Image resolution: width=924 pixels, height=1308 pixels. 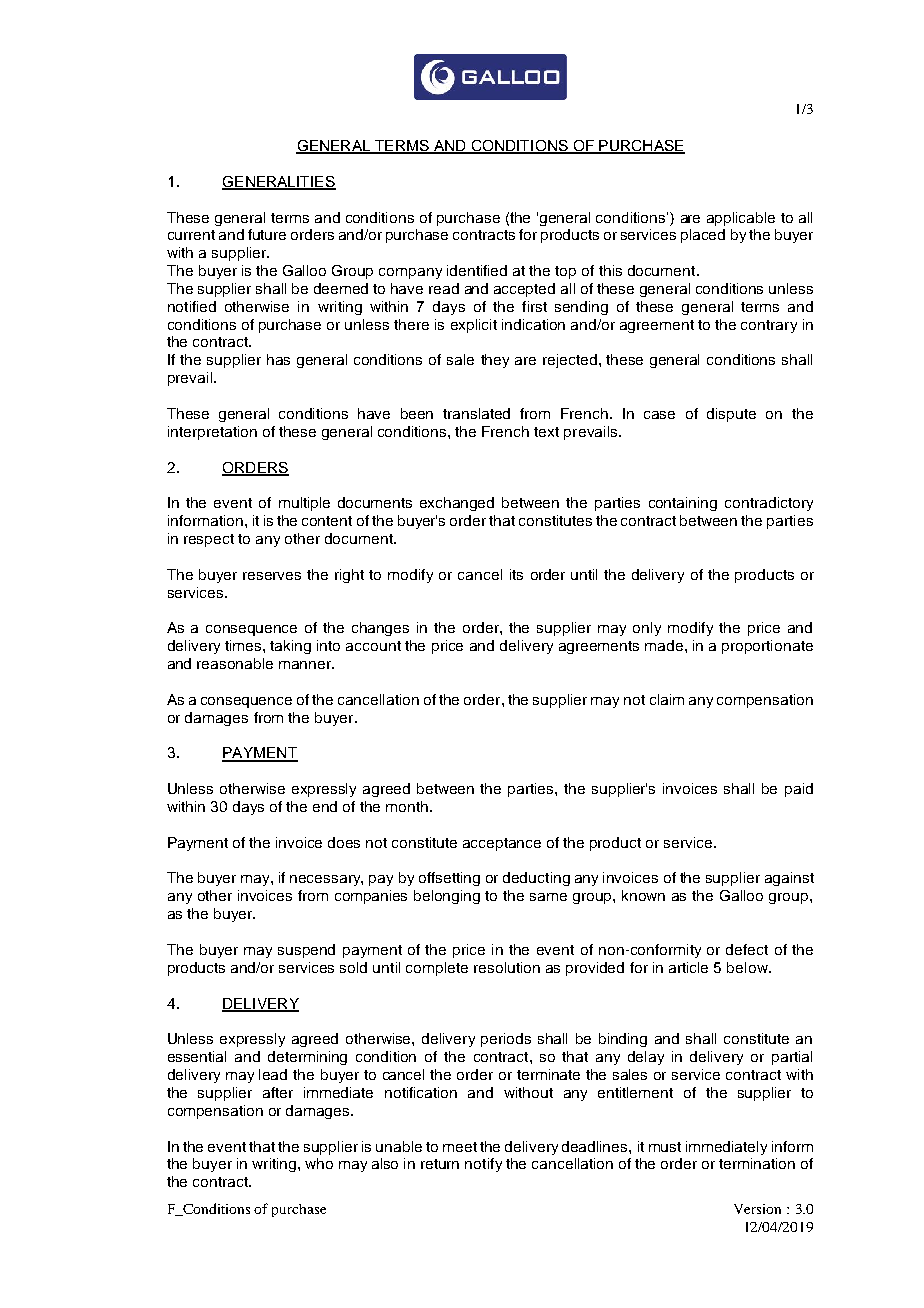 What do you see at coordinates (502, 844) in the page?
I see `acceptance` at bounding box center [502, 844].
